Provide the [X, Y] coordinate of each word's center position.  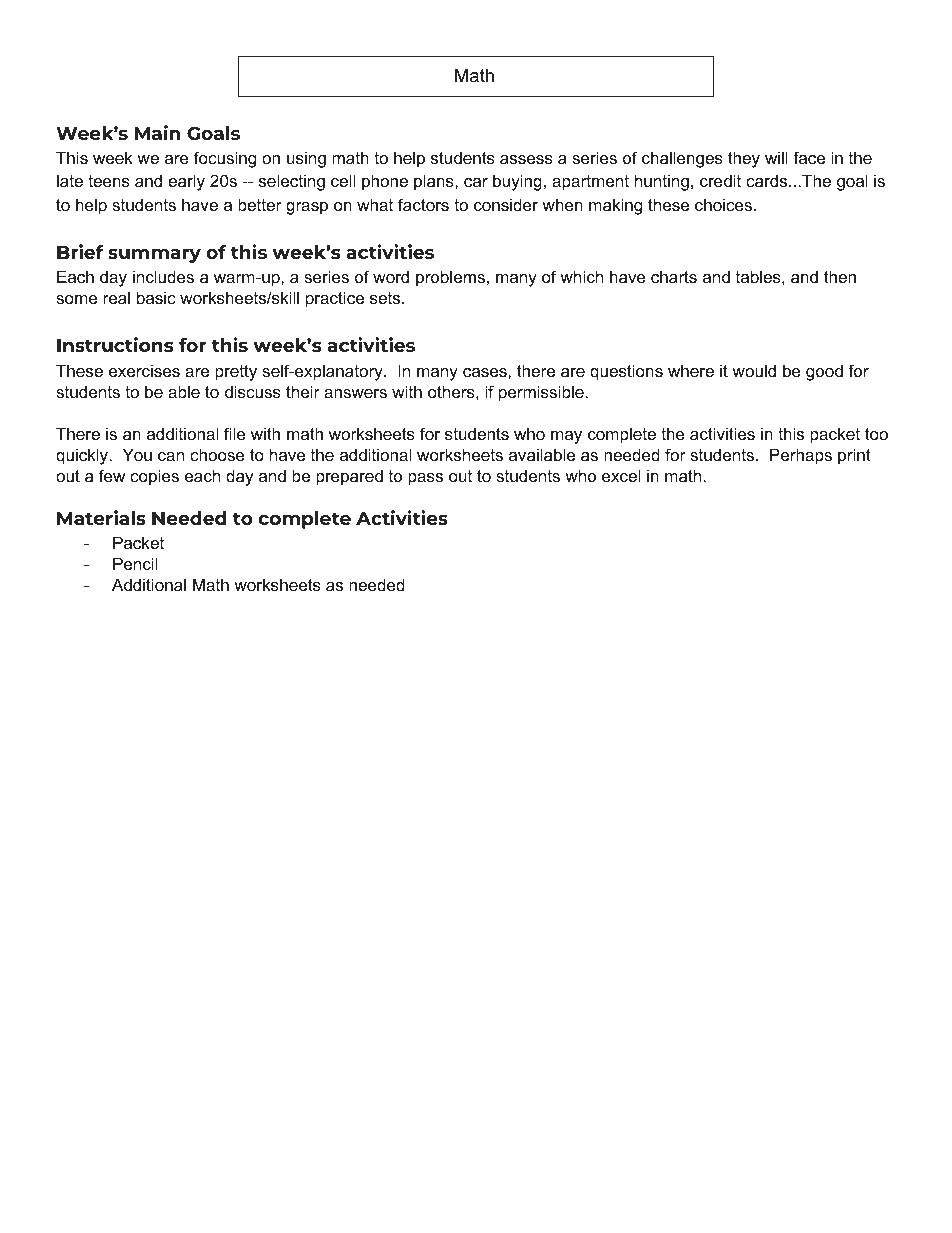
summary [154, 256]
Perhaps [801, 456]
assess [526, 159]
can [171, 456]
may [566, 437]
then [840, 276]
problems [450, 278]
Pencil [135, 563]
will [776, 157]
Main [157, 132]
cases [486, 372]
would [754, 370]
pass [425, 479]
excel [621, 475]
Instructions [115, 344]
